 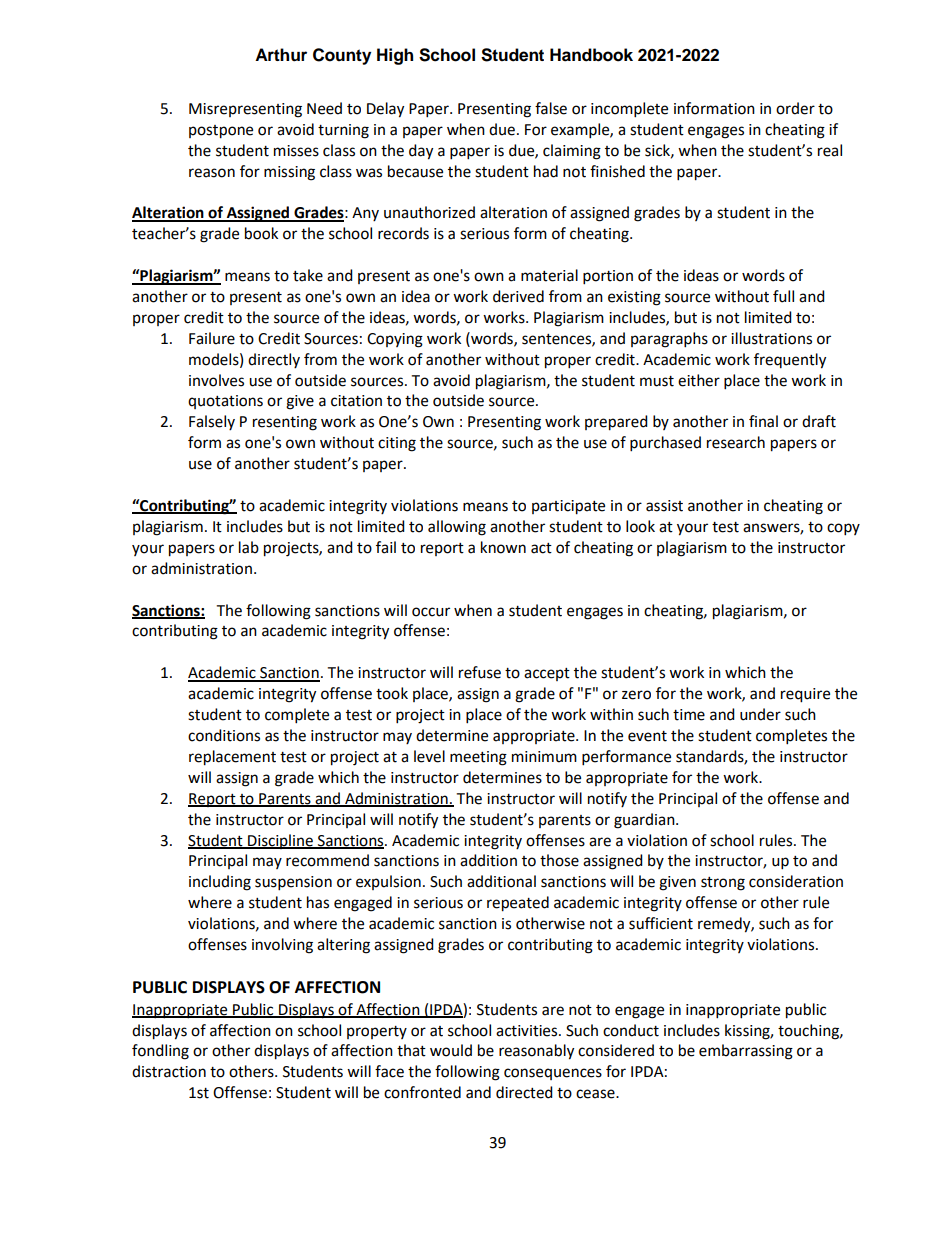 What do you see at coordinates (763, 421) in the screenshot?
I see `final` at bounding box center [763, 421].
